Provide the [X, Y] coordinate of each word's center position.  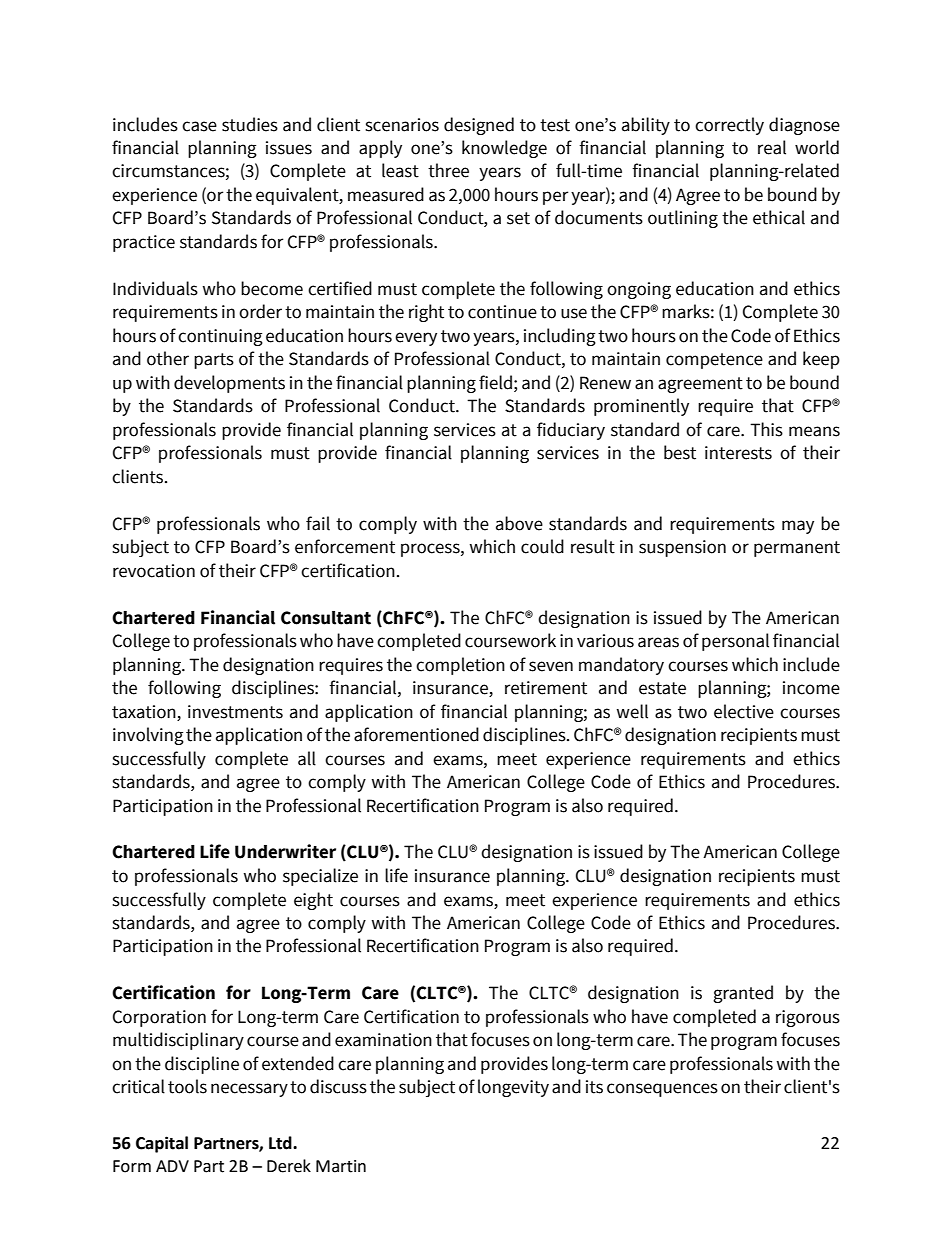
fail [318, 523]
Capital [162, 1144]
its [594, 1087]
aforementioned [416, 734]
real [772, 147]
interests [738, 453]
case [199, 126]
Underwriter [285, 851]
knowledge [504, 149]
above [519, 523]
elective [744, 711]
